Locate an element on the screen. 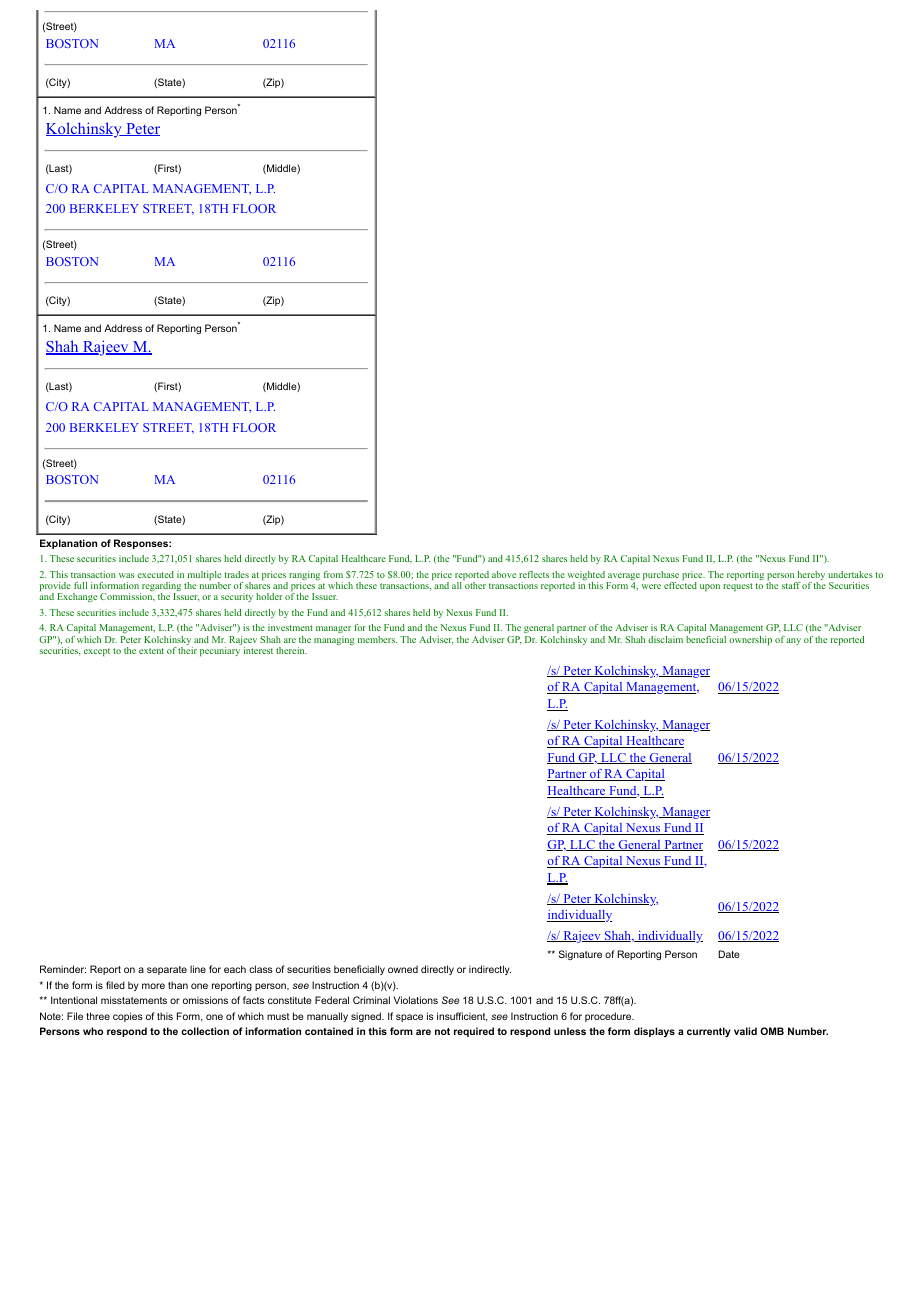 The image size is (924, 1308). line is located at coordinates (198, 969).
